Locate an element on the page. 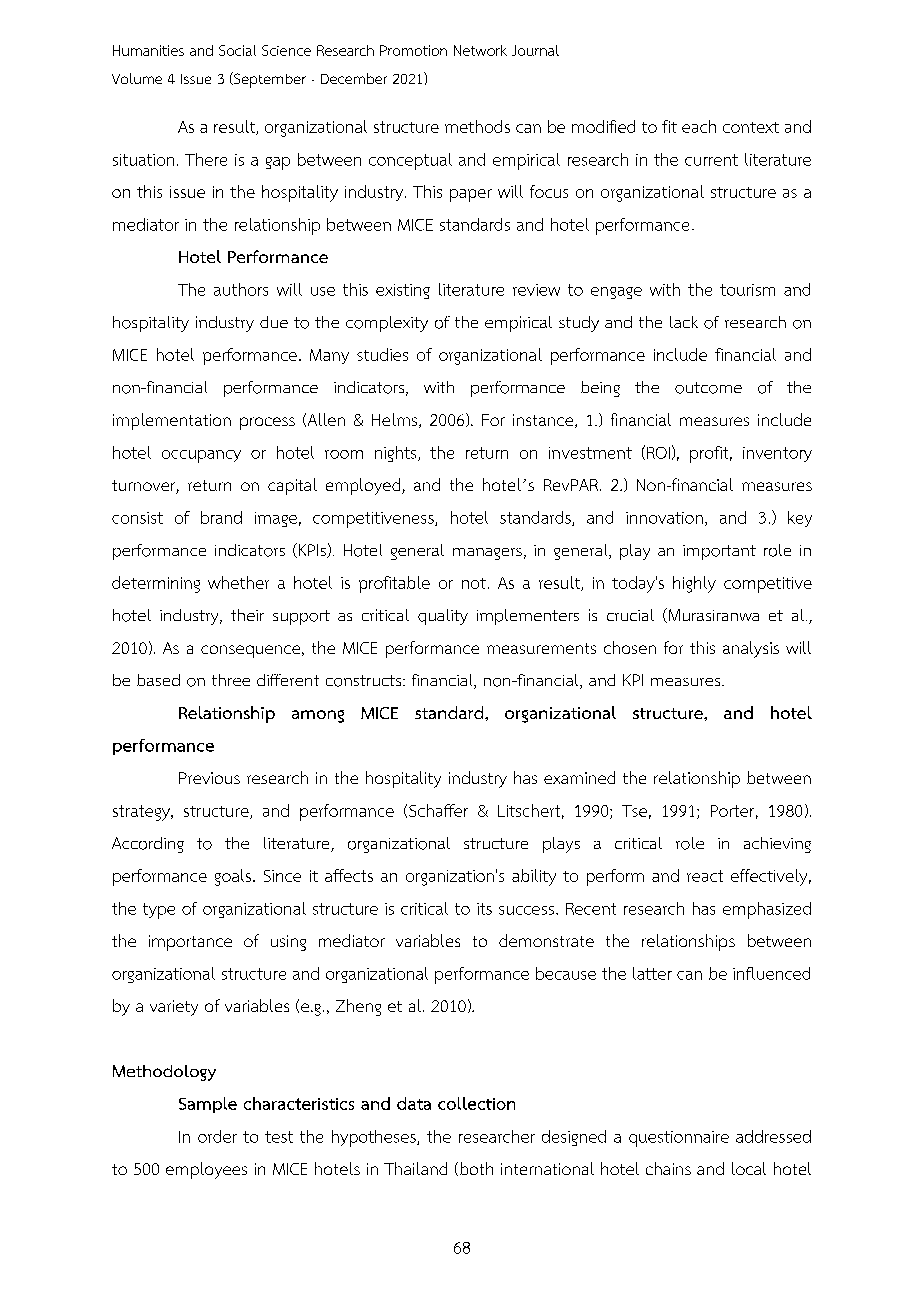 Image resolution: width=924 pixels, height=1308 pixels. Network is located at coordinates (480, 50).
